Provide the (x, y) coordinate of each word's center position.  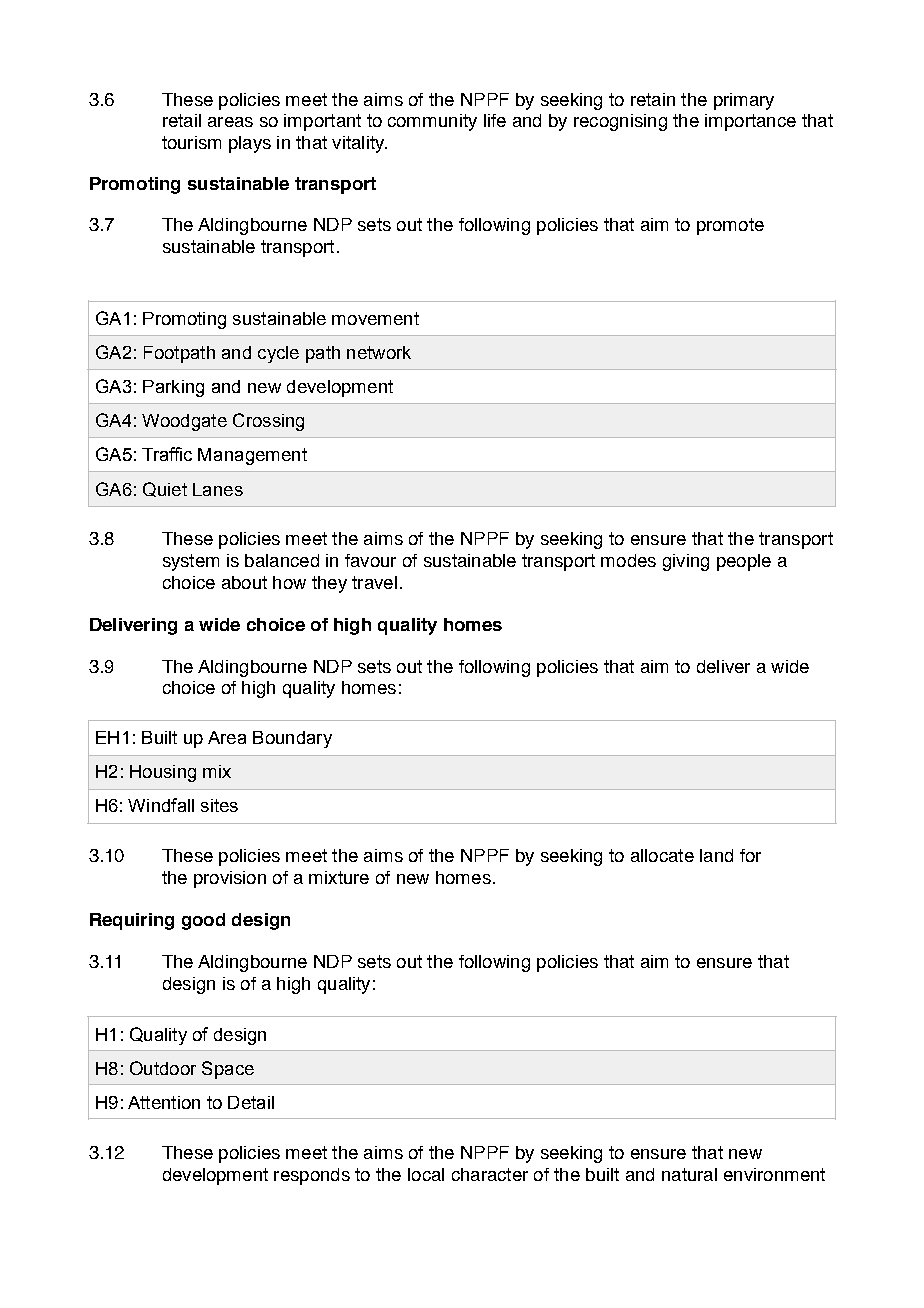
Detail (251, 1102)
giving (686, 562)
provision (230, 879)
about (244, 582)
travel (374, 582)
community (432, 122)
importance (750, 122)
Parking (173, 388)
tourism (191, 142)
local (426, 1174)
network (379, 352)
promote (730, 226)
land (716, 855)
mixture (339, 877)
